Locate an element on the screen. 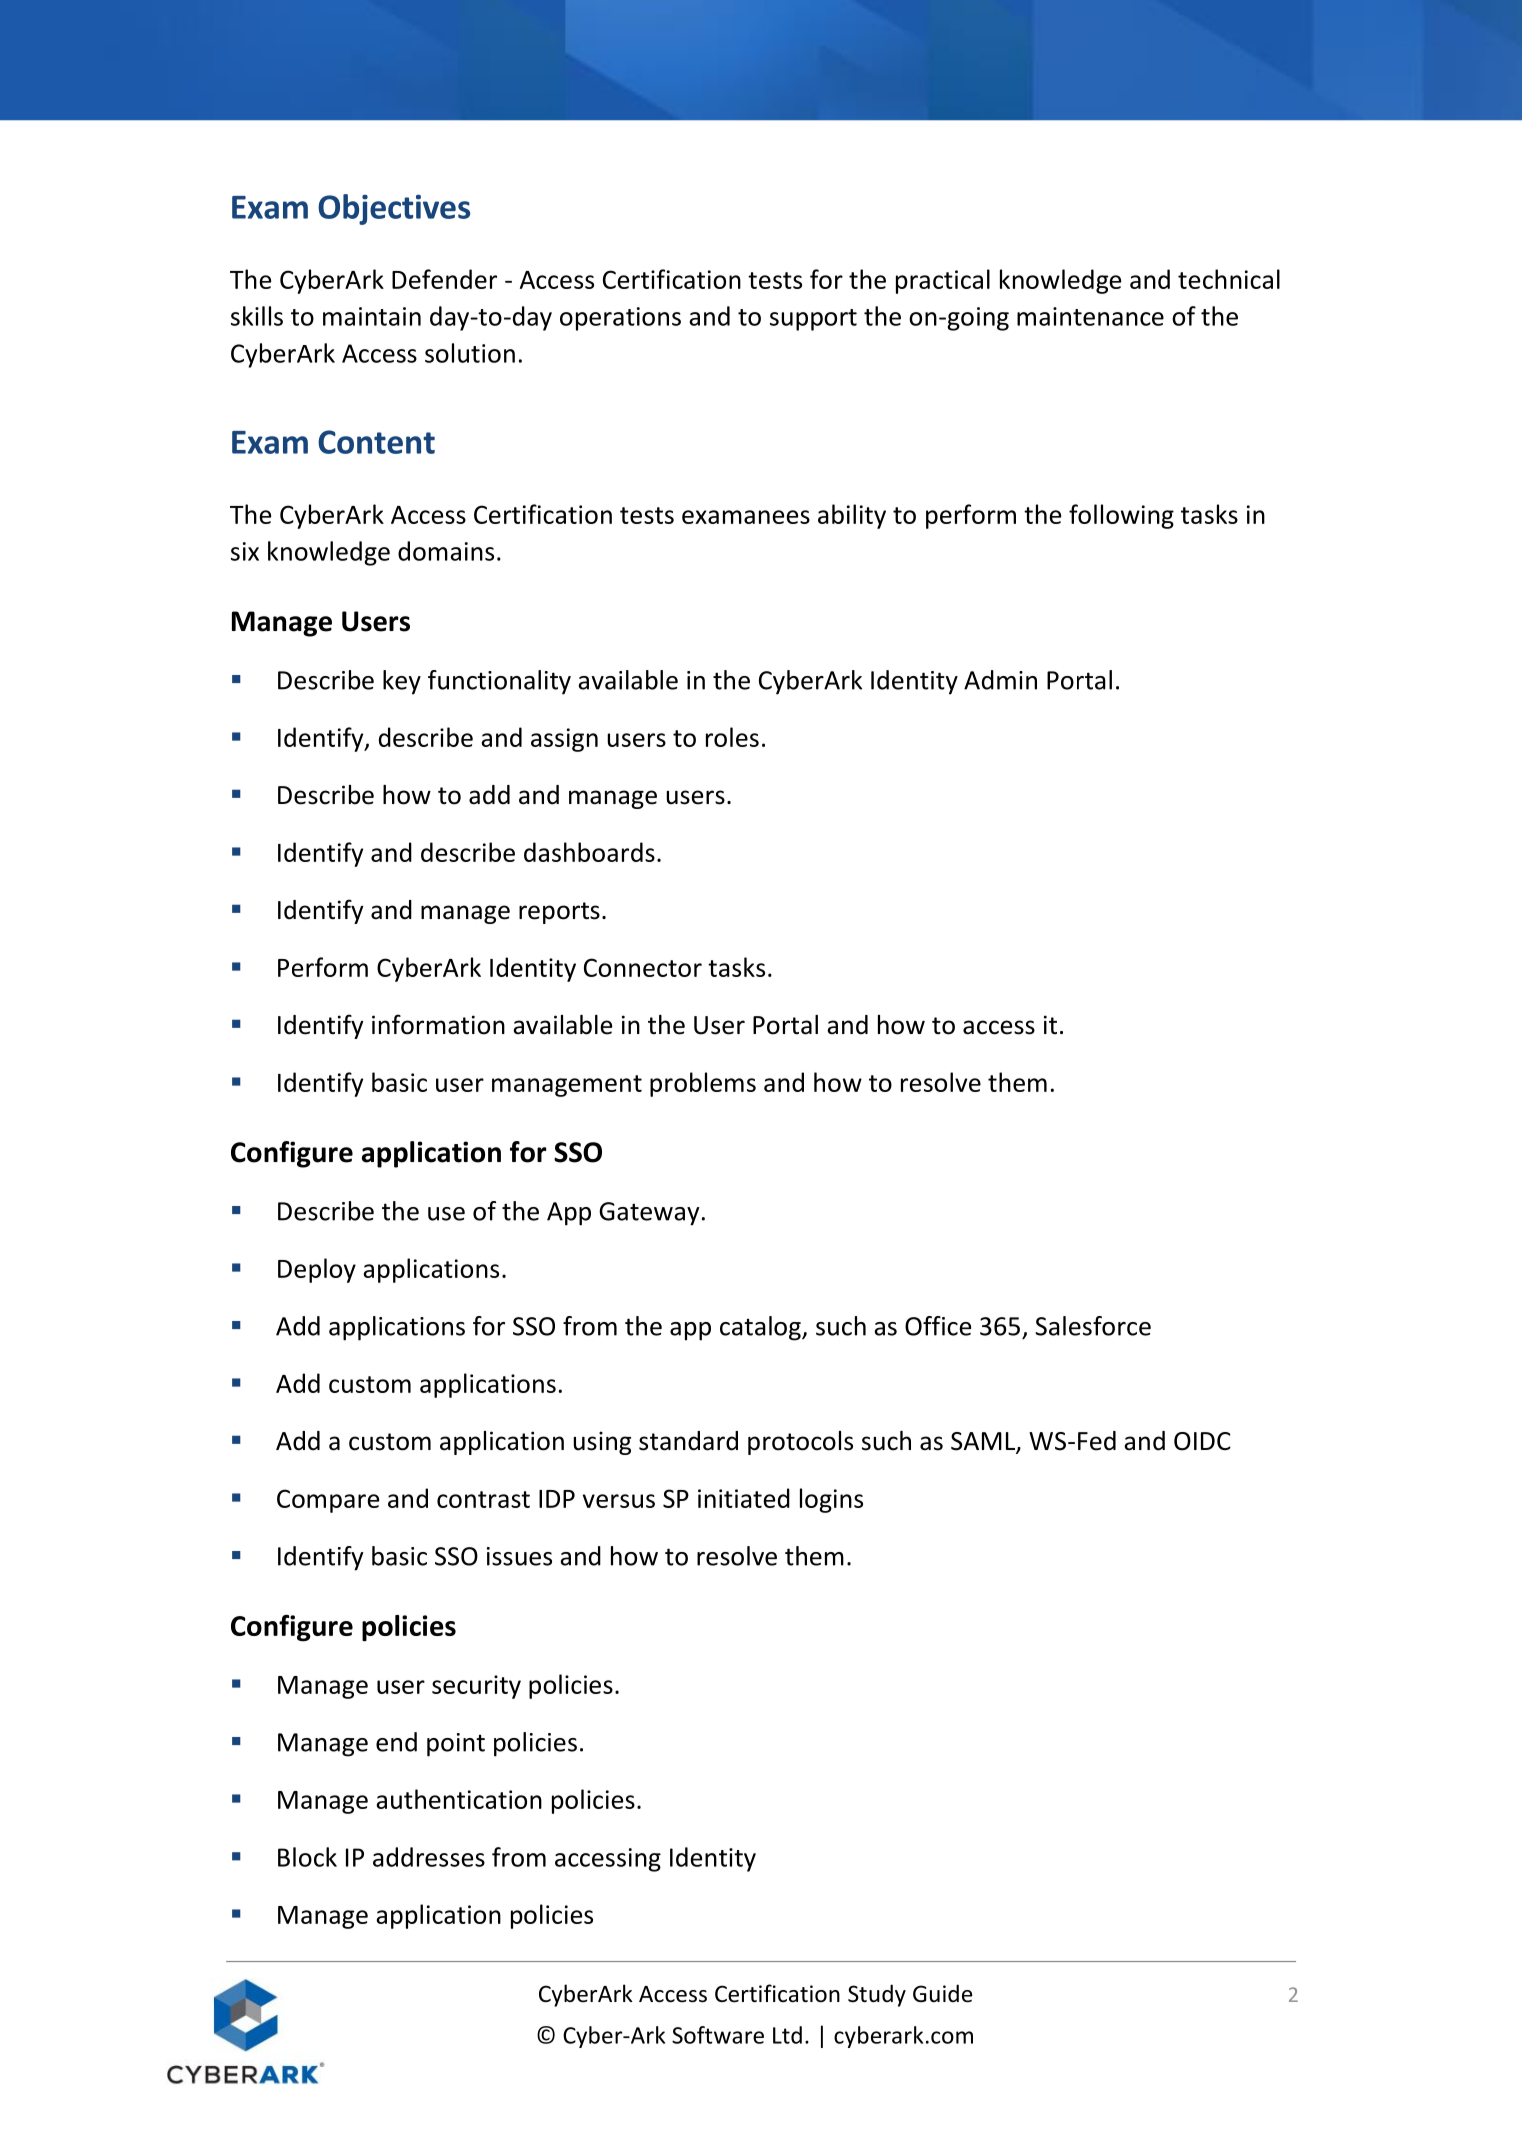 The image size is (1522, 2152). Block is located at coordinates (307, 1857).
